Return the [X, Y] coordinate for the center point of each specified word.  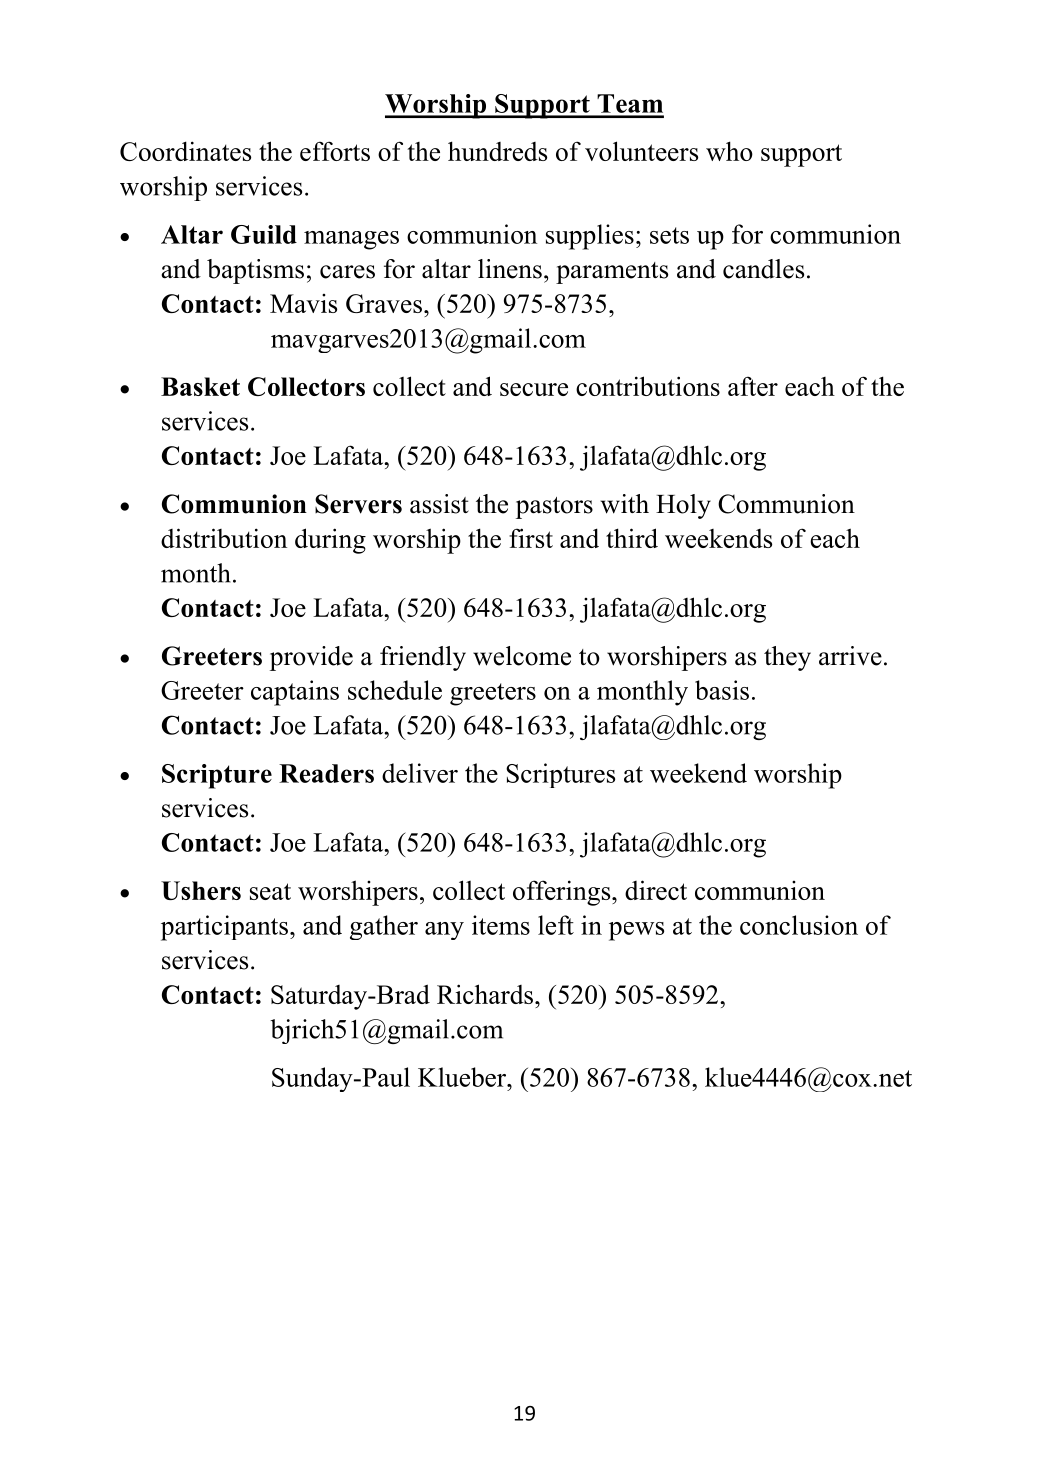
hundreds [497, 151]
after [753, 386]
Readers [326, 773]
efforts [335, 151]
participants [224, 928]
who [729, 151]
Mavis [303, 303]
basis [722, 690]
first [531, 538]
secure [534, 389]
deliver [420, 773]
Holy [683, 506]
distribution [224, 538]
